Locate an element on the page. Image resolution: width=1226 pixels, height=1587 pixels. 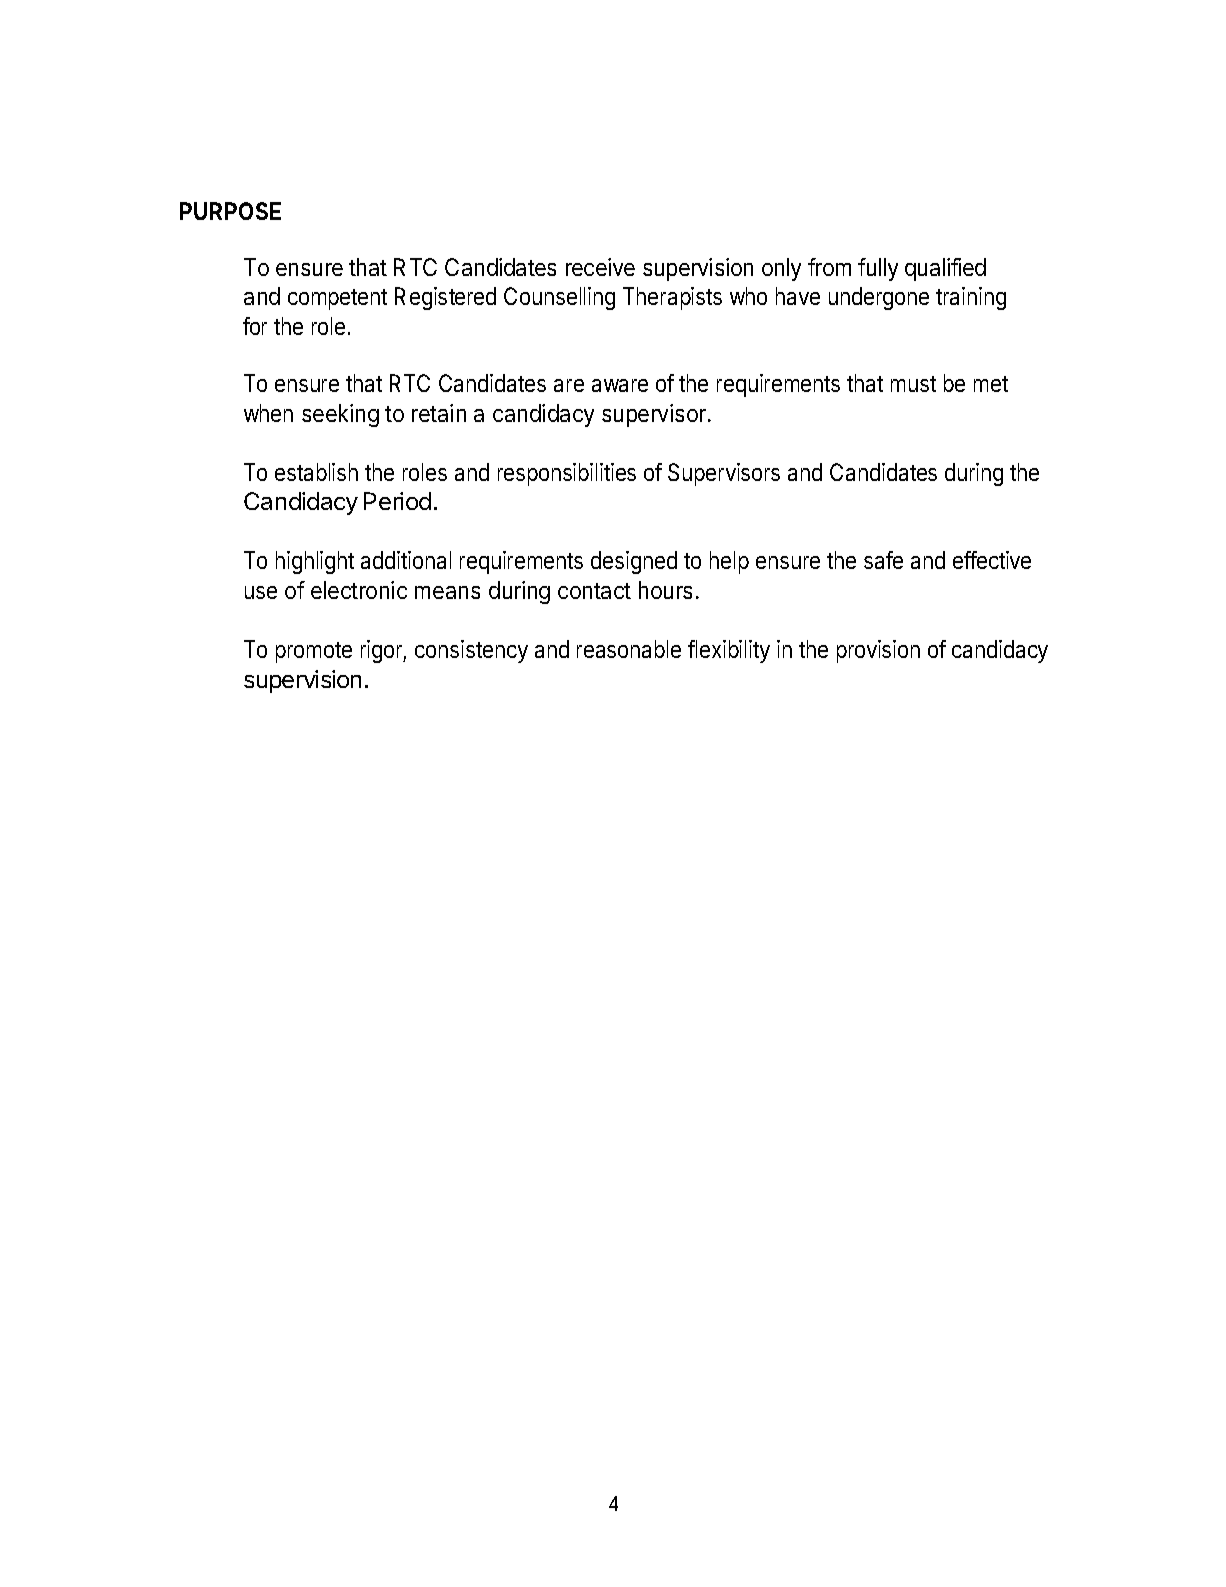
aware is located at coordinates (620, 385).
